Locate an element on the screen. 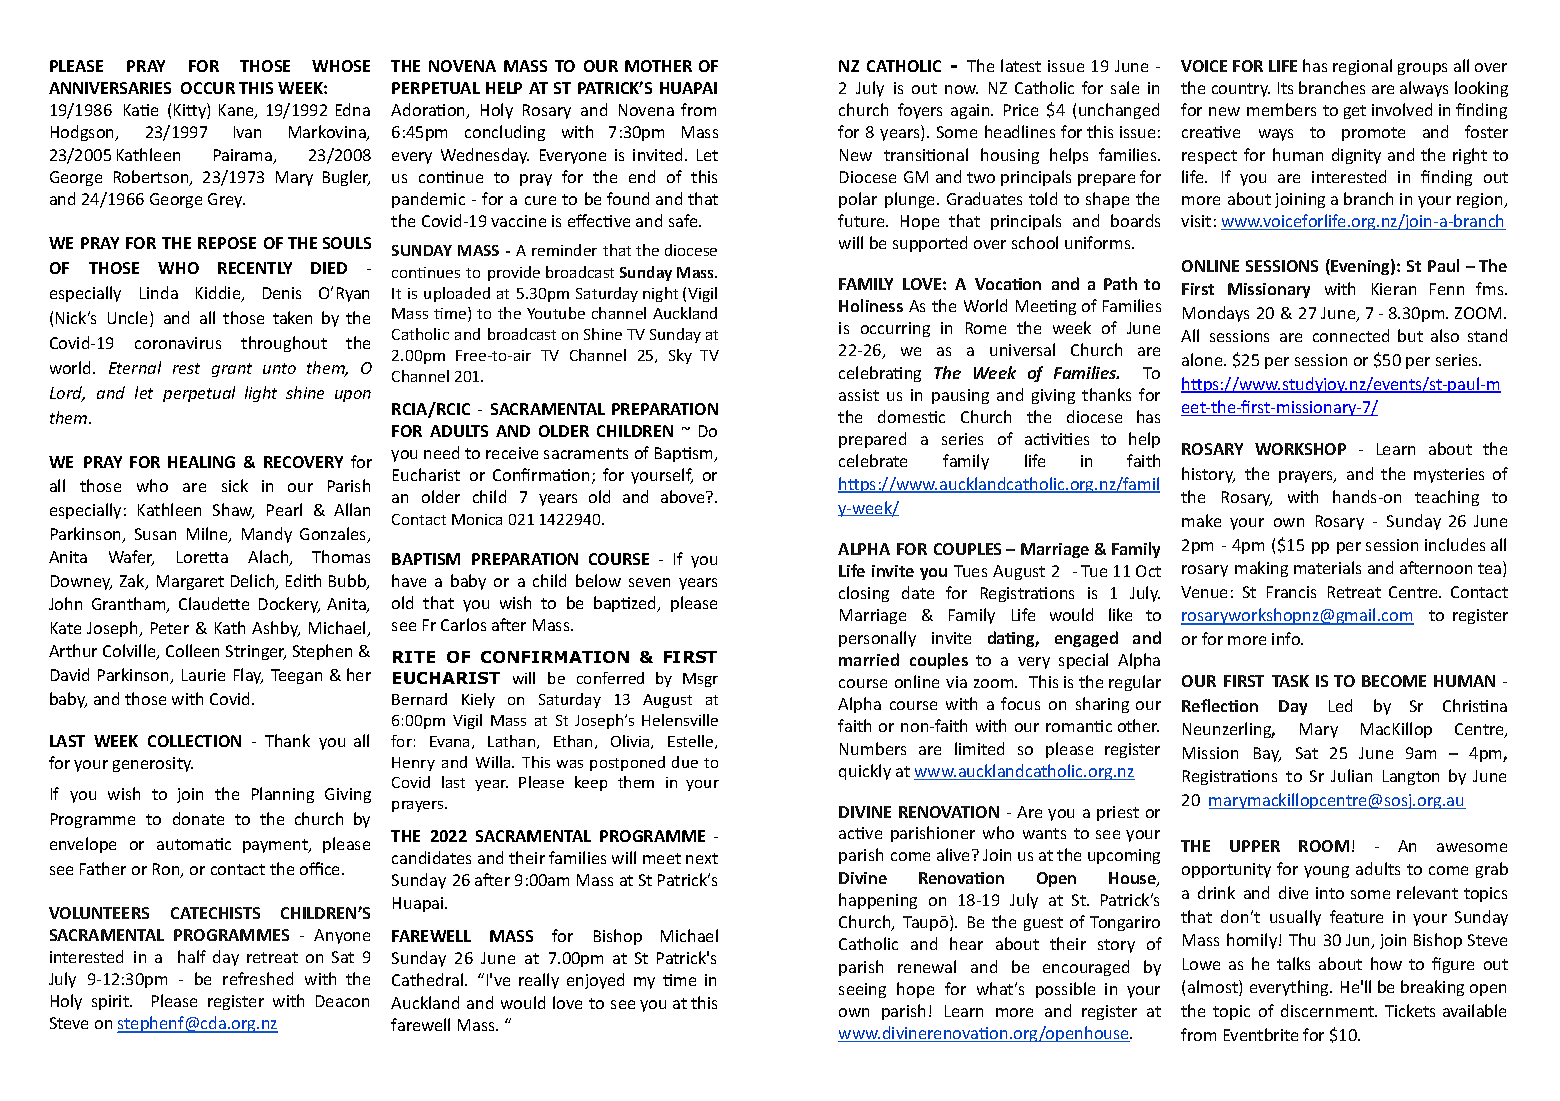  materials is located at coordinates (1327, 567).
